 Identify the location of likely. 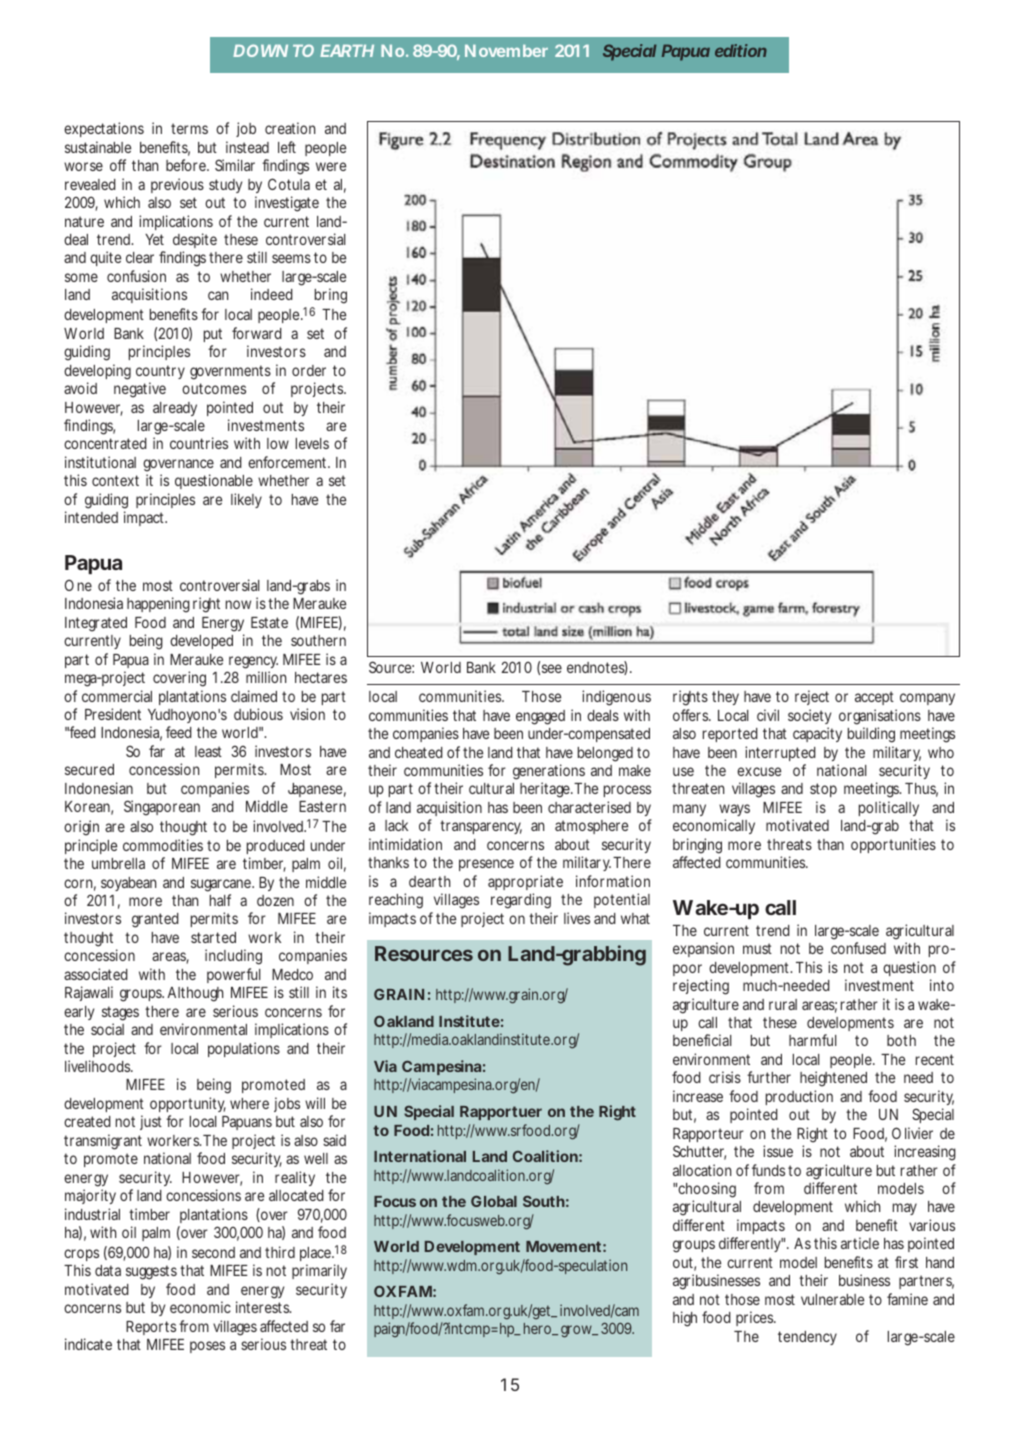
(246, 500).
